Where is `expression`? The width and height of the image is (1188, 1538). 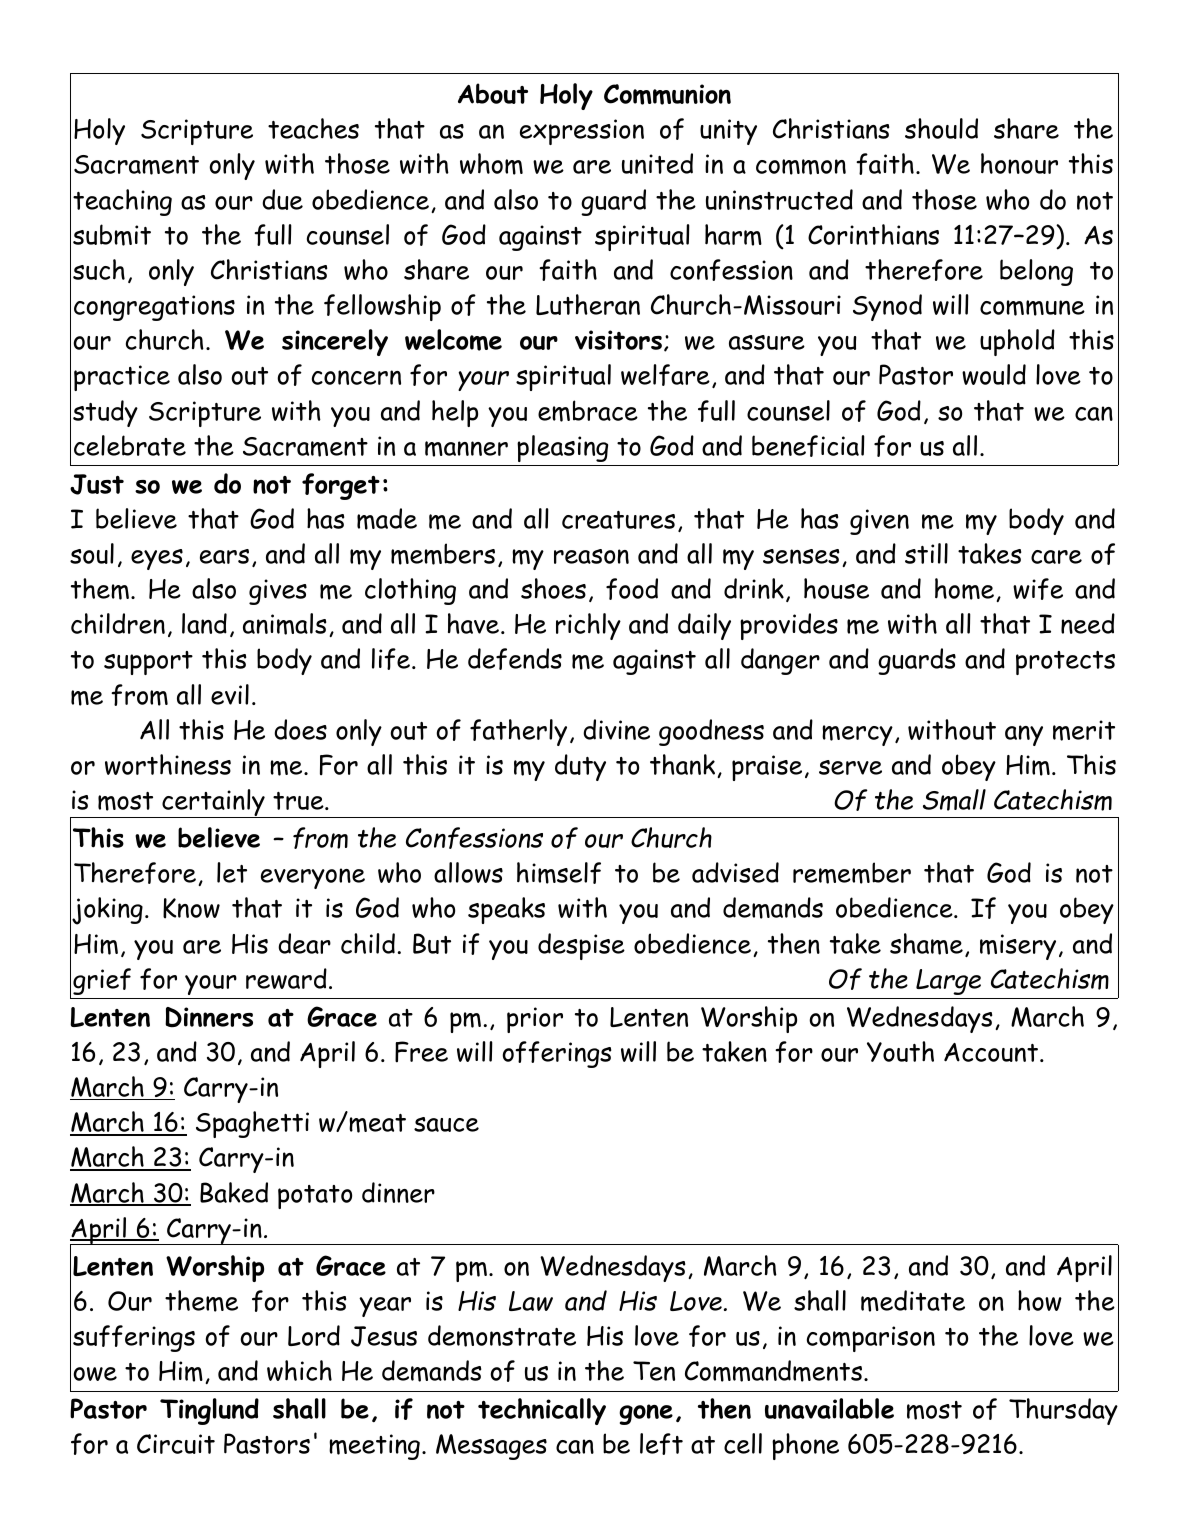
expression is located at coordinates (582, 132).
